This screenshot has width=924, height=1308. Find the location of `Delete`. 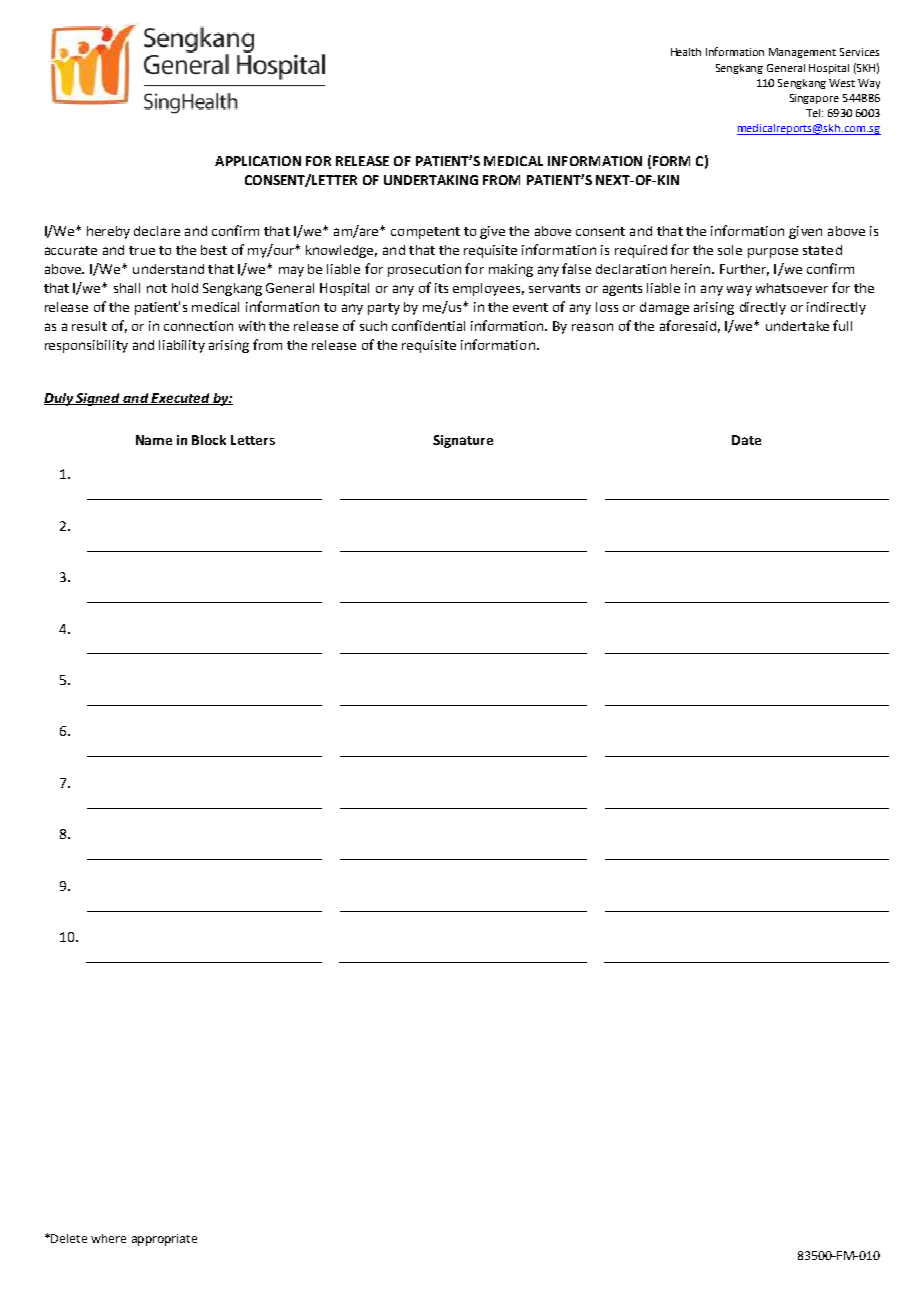

Delete is located at coordinates (69, 1238).
